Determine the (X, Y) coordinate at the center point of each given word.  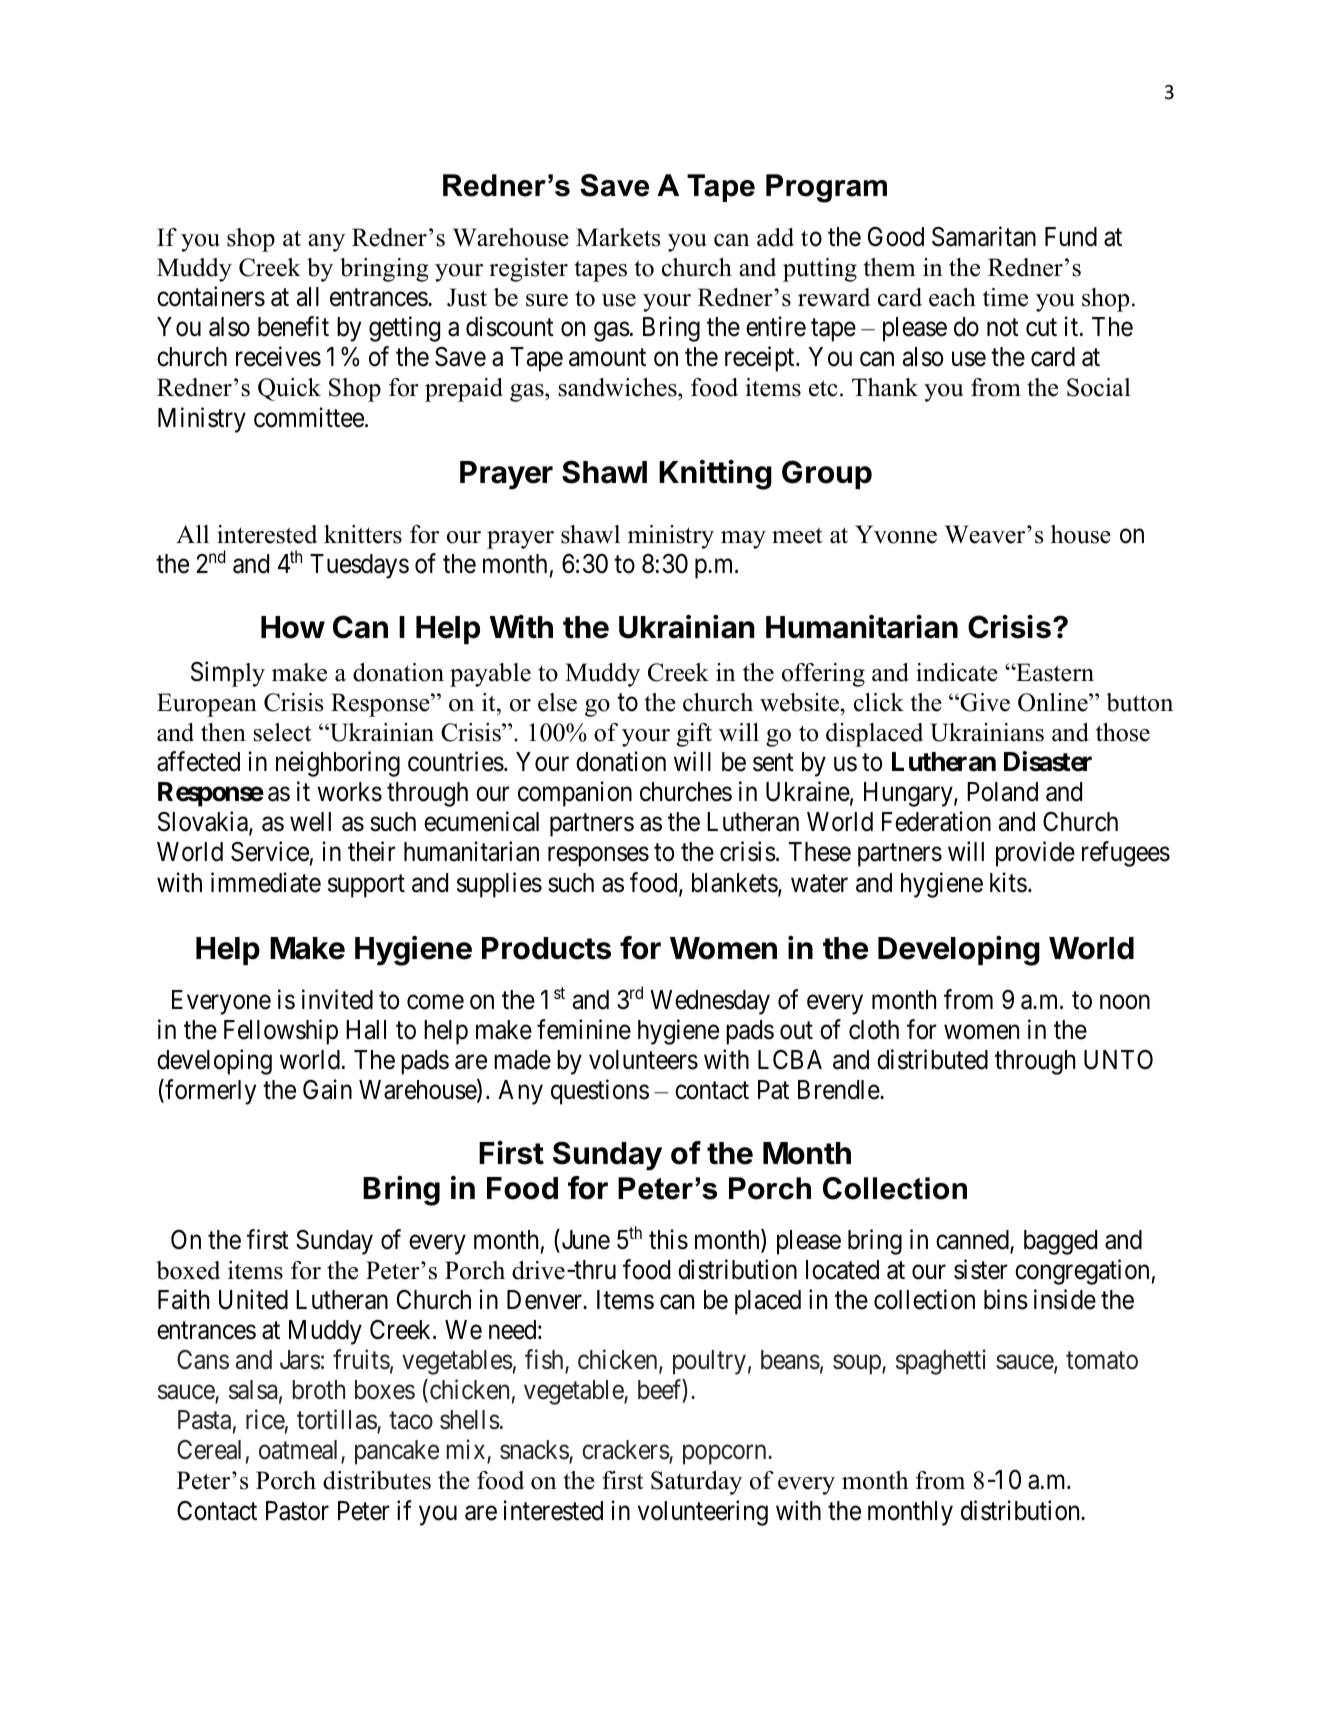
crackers (626, 1451)
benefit (293, 326)
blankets (735, 884)
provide (1035, 854)
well (310, 822)
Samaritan (984, 236)
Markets (618, 237)
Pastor (297, 1511)
